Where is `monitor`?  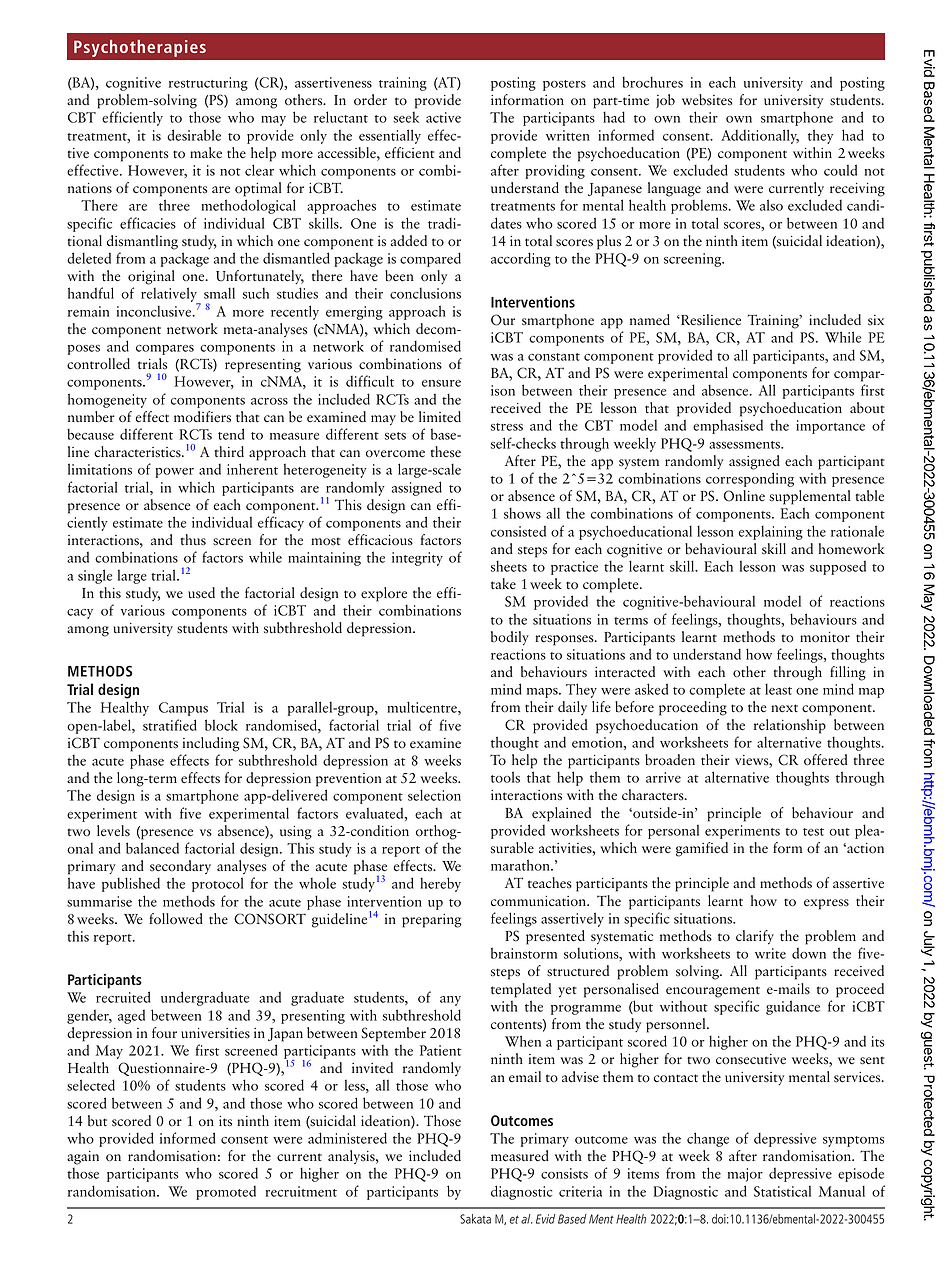
monitor is located at coordinates (825, 637).
